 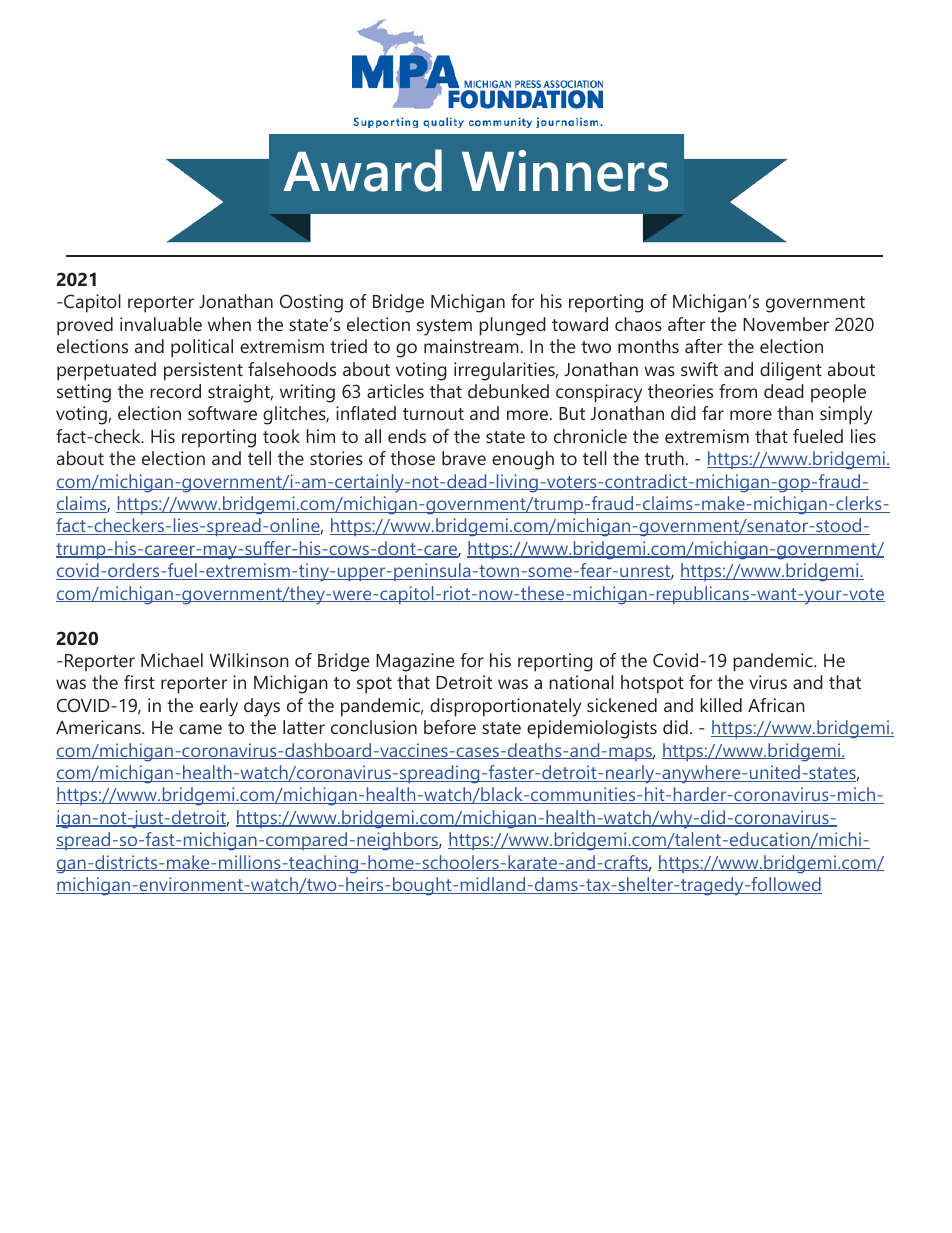 What do you see at coordinates (776, 705) in the screenshot?
I see `African` at bounding box center [776, 705].
